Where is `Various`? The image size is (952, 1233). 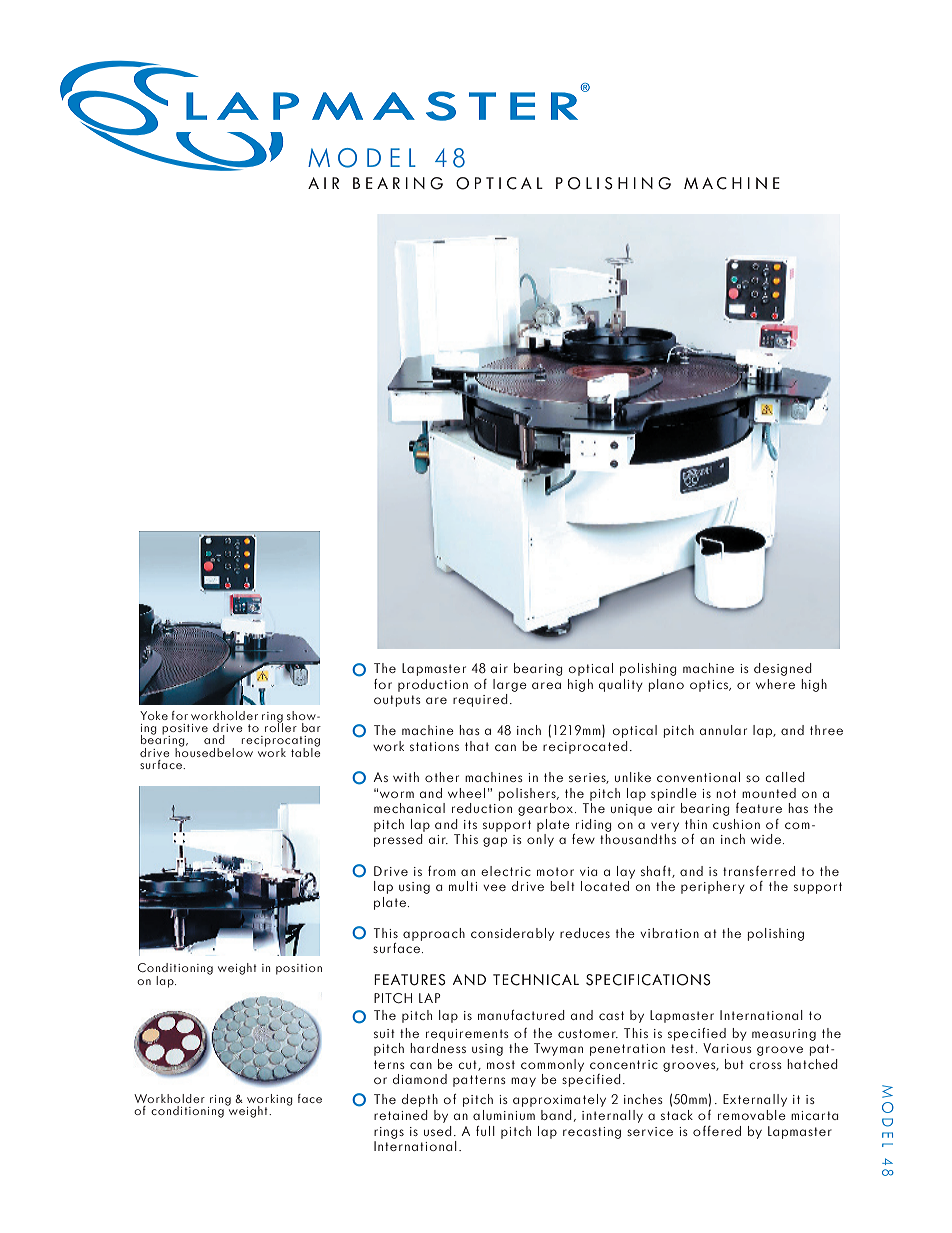
Various is located at coordinates (727, 1048).
